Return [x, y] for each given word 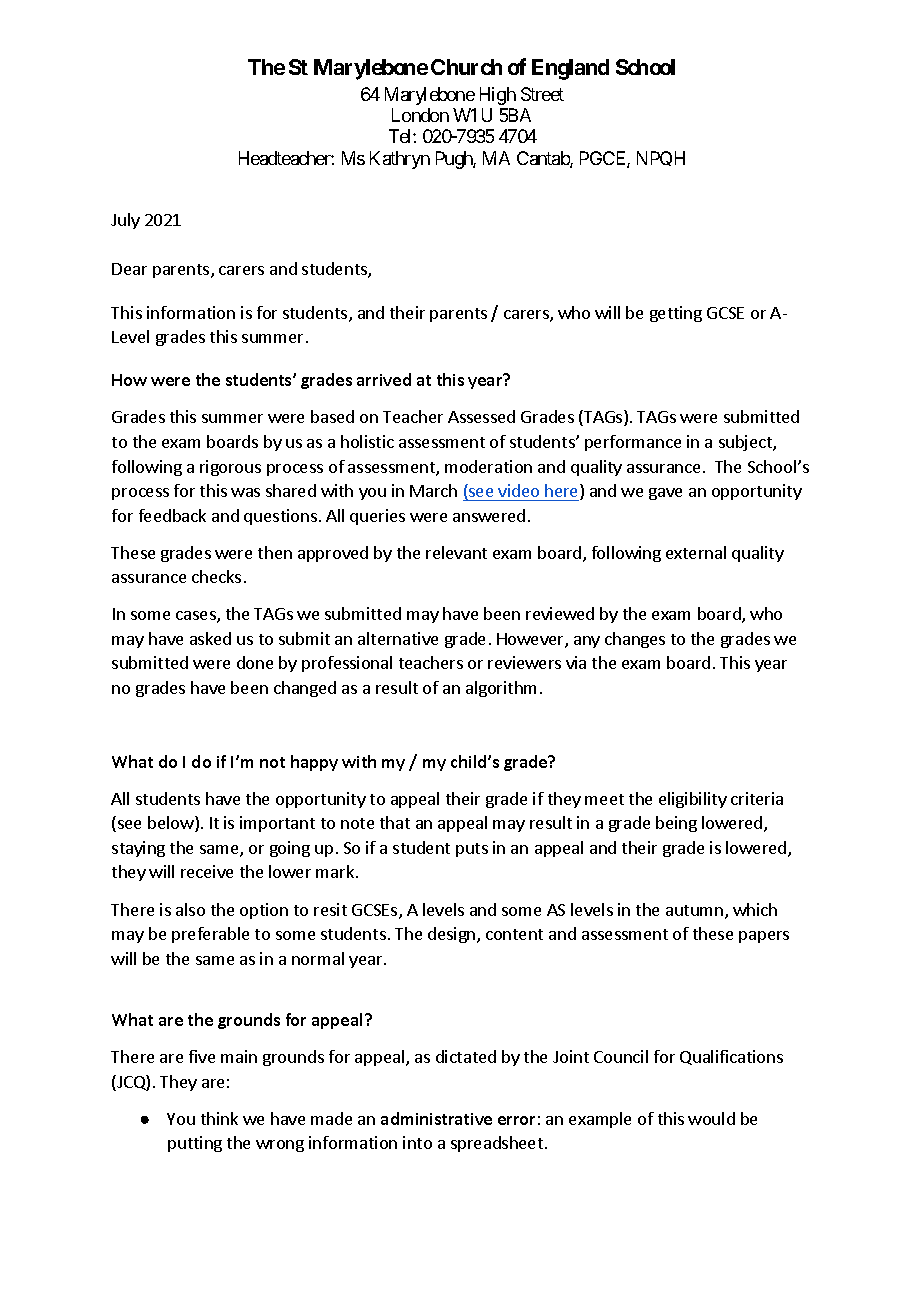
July [125, 221]
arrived [384, 379]
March [433, 490]
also [190, 909]
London [420, 115]
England [570, 69]
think [219, 1118]
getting [676, 314]
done [255, 662]
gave [665, 494]
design [453, 935]
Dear [129, 269]
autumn [696, 912]
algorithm [501, 689]
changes [635, 640]
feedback [172, 515]
